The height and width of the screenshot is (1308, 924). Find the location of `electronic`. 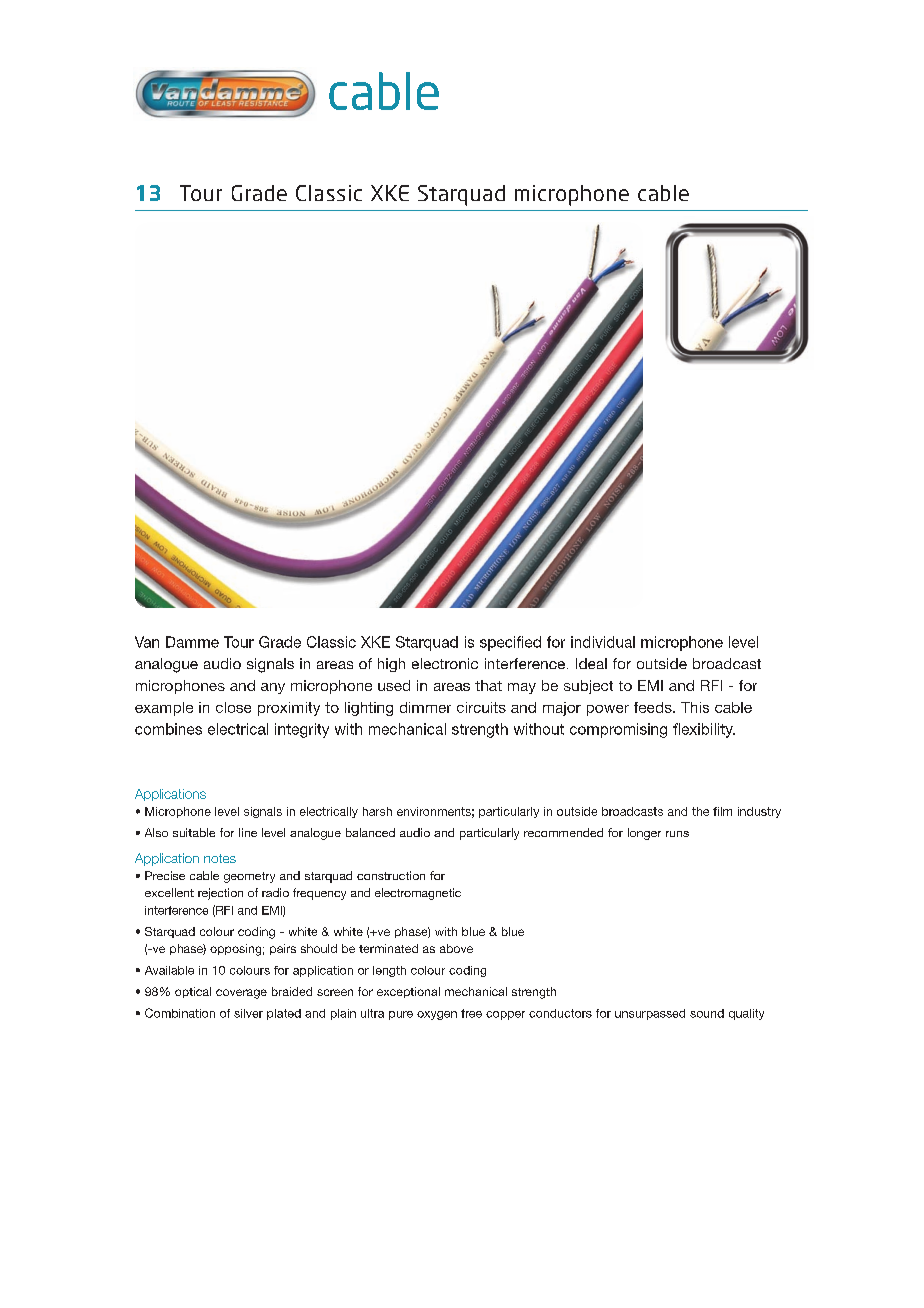

electronic is located at coordinates (445, 663).
